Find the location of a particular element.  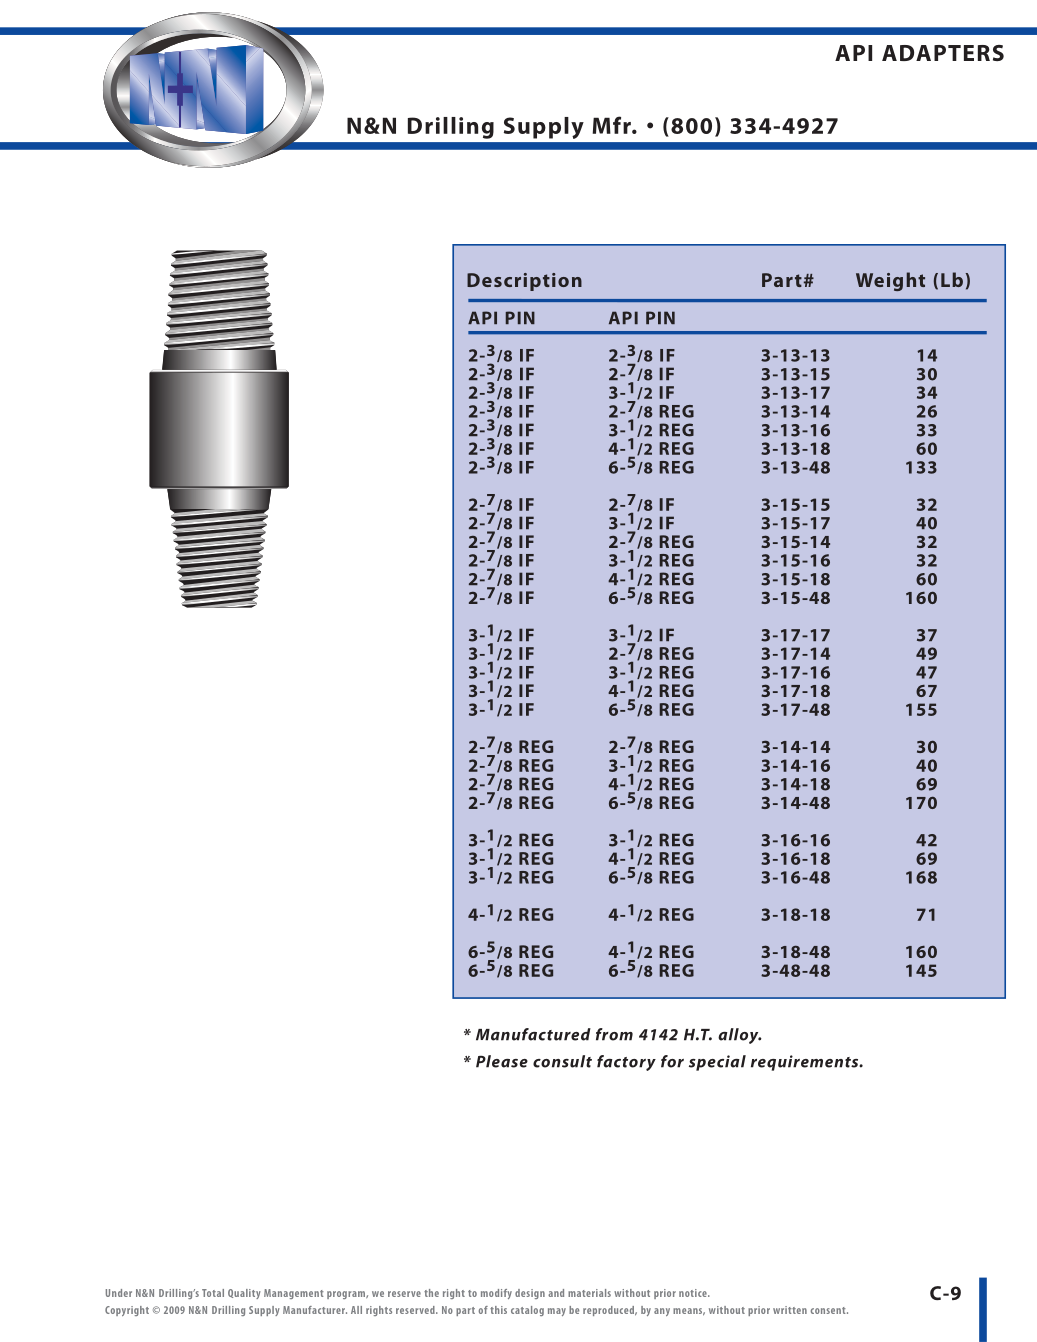

Manufactured is located at coordinates (533, 1034).
